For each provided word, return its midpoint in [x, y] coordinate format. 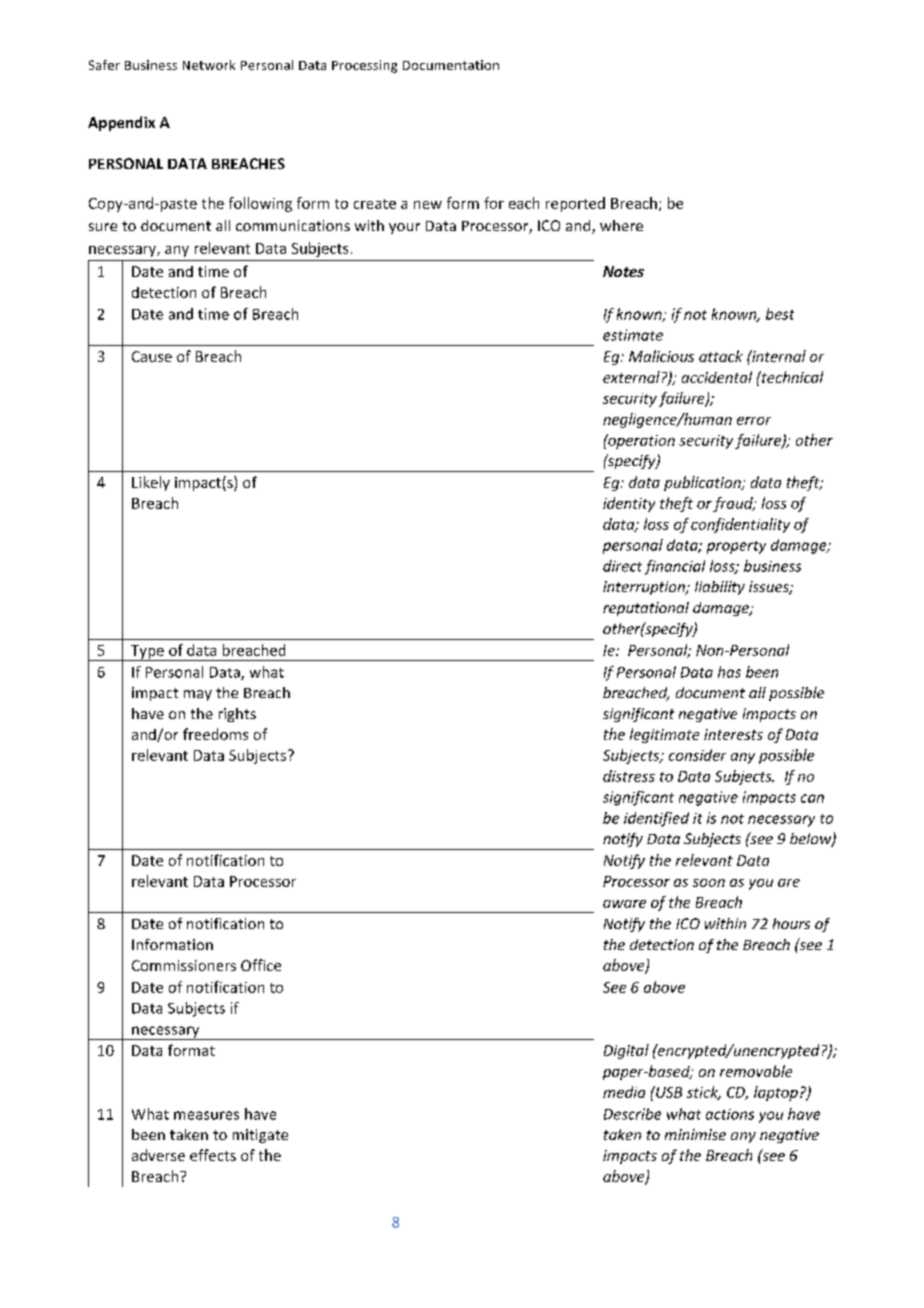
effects [213, 1155]
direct [622, 566]
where [621, 225]
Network [209, 65]
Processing [364, 66]
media [624, 1092]
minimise [695, 1134]
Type [147, 653]
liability [720, 588]
